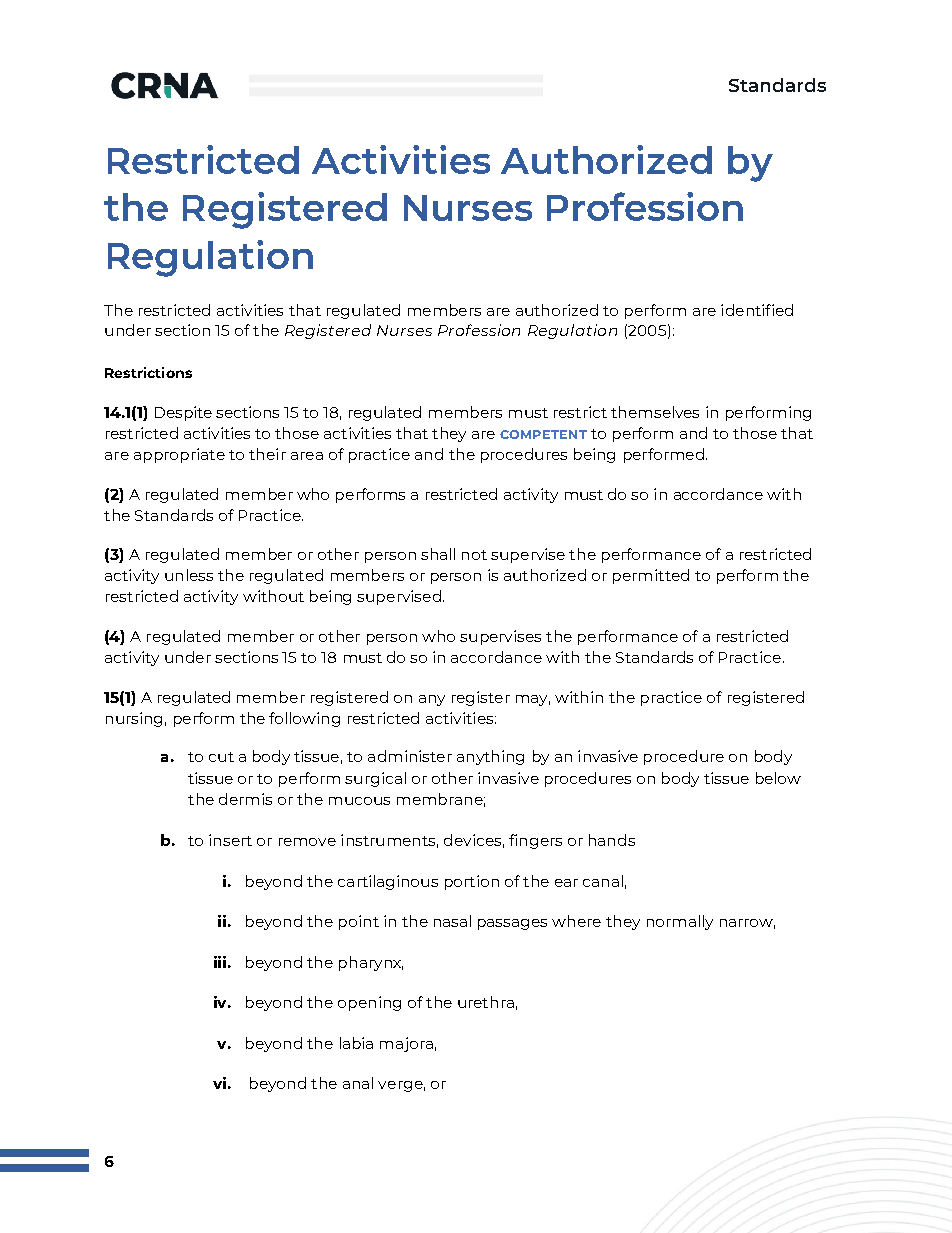 The width and height of the screenshot is (952, 1233). I want to click on Despite, so click(183, 413).
